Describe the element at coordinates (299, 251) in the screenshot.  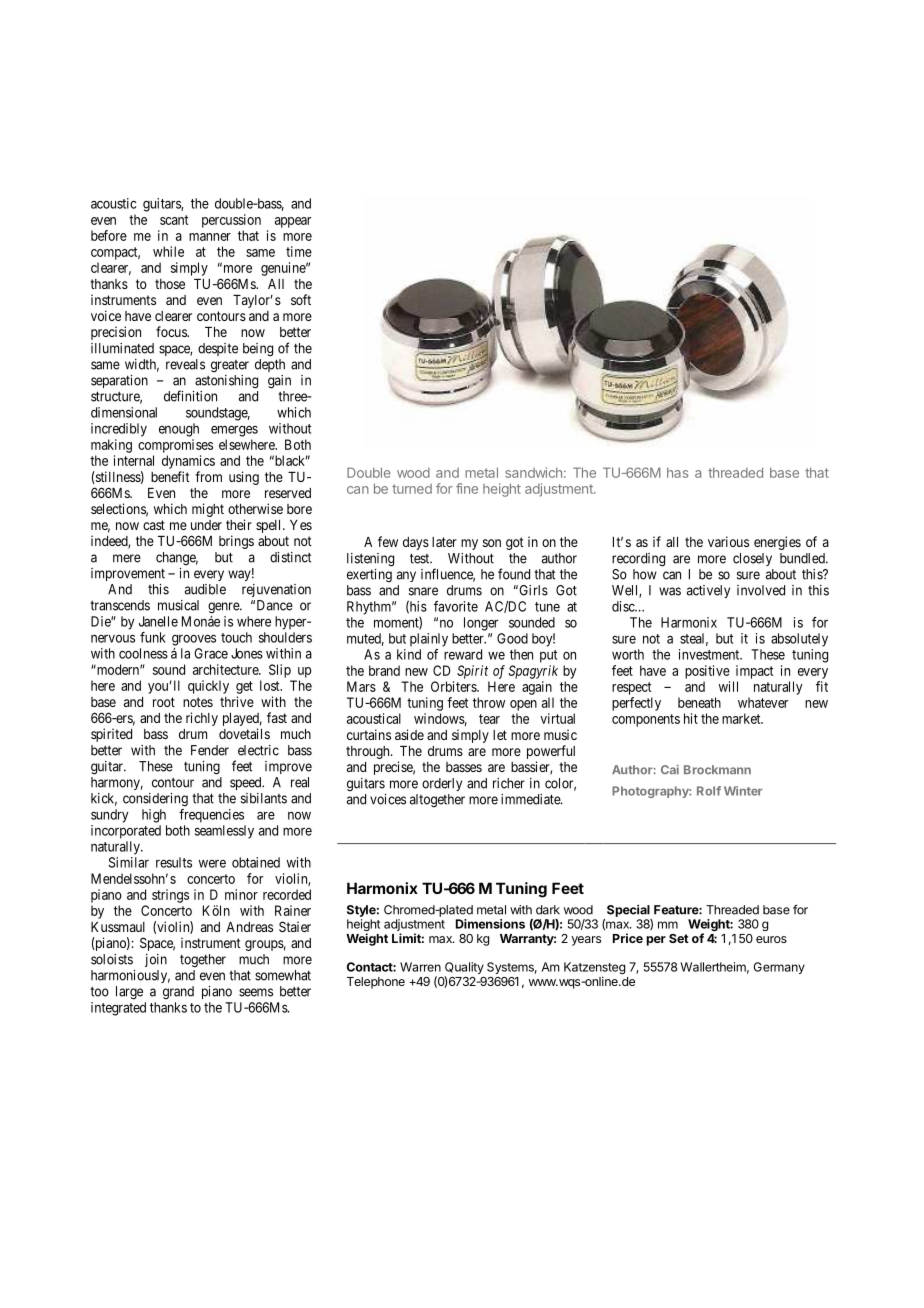
I see `time` at that location.
